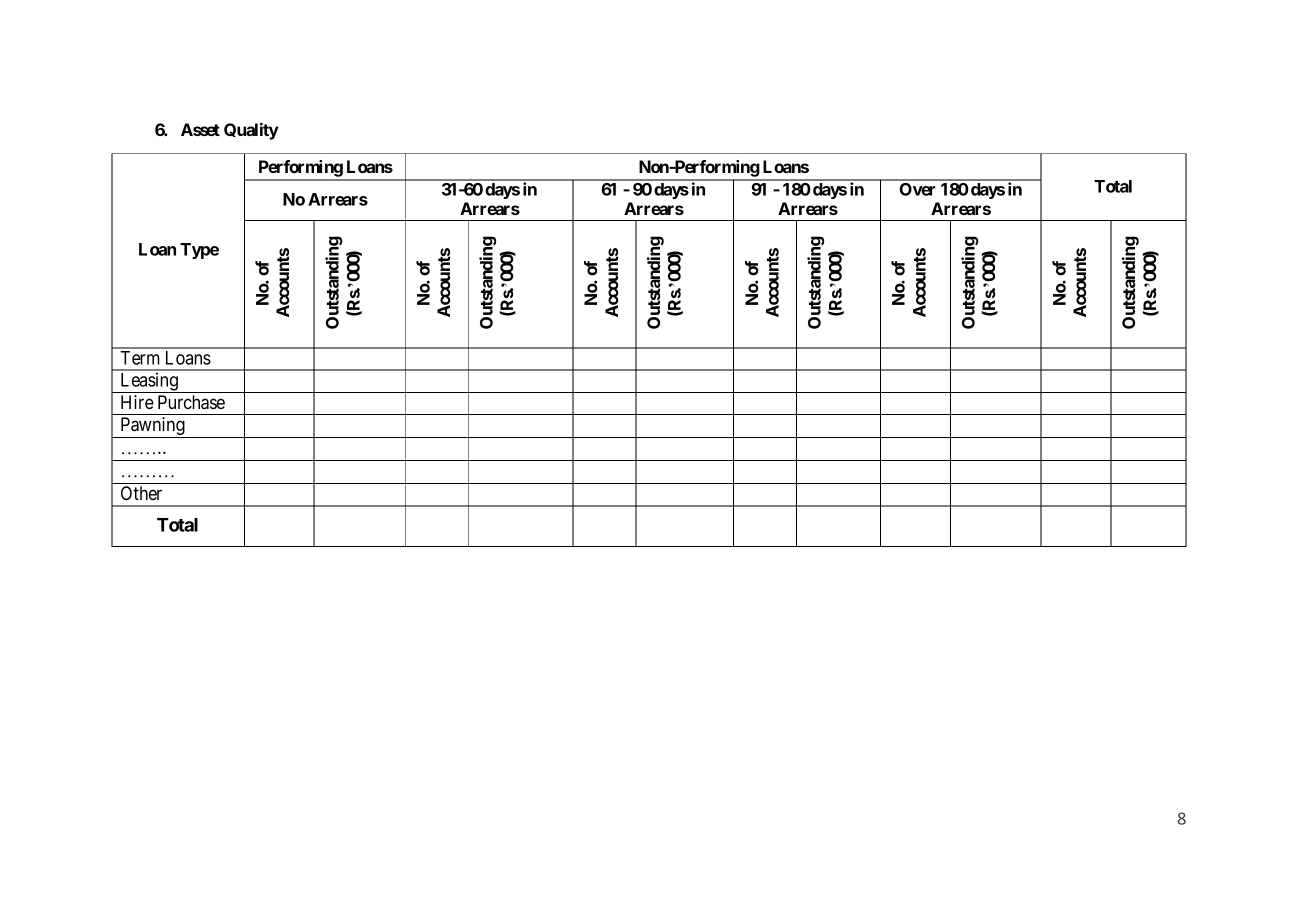 This document has height=924, width=1307. Describe the element at coordinates (152, 427) in the document. I see `Pawning` at that location.
